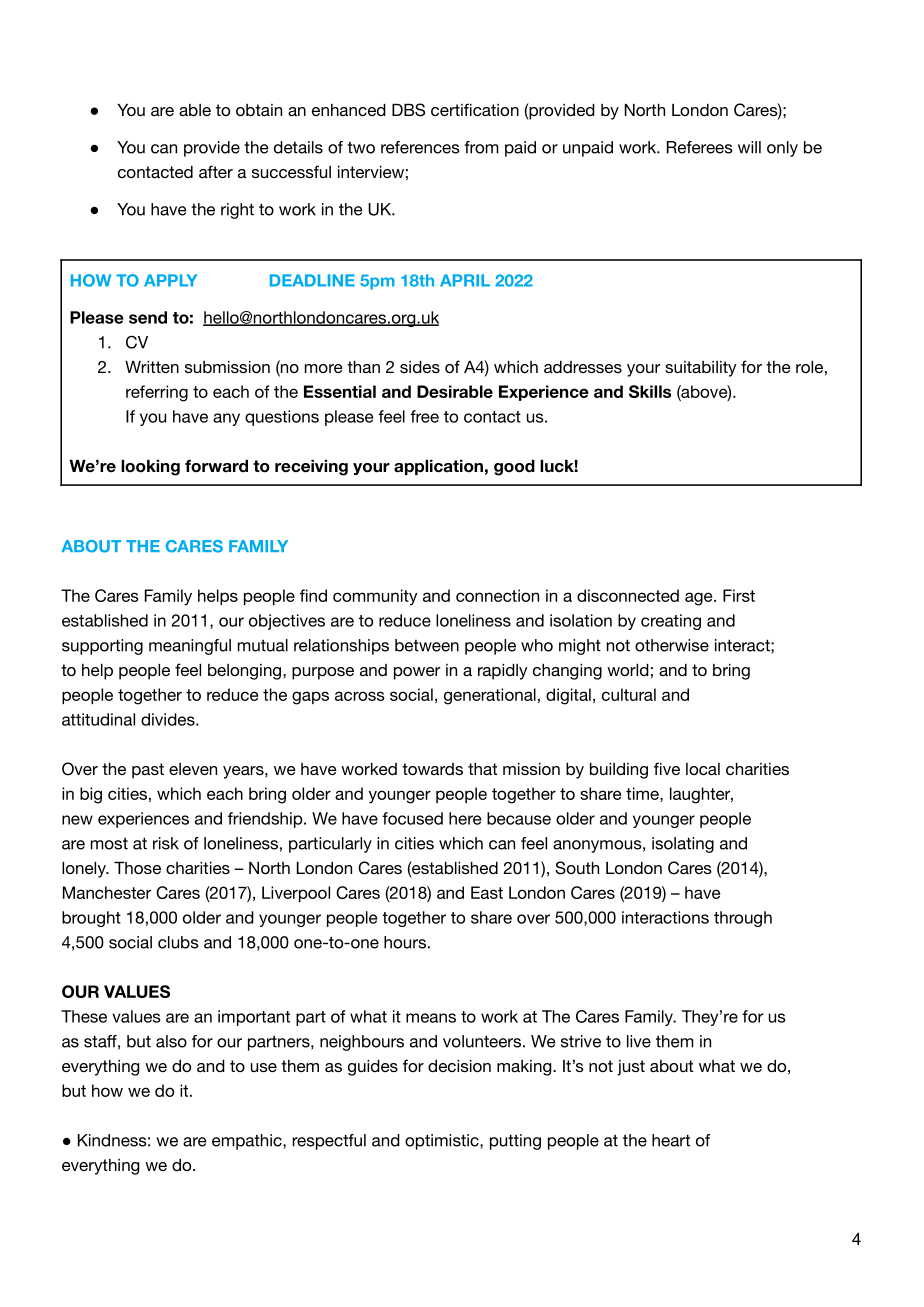  What do you see at coordinates (432, 769) in the screenshot?
I see `towards` at bounding box center [432, 769].
